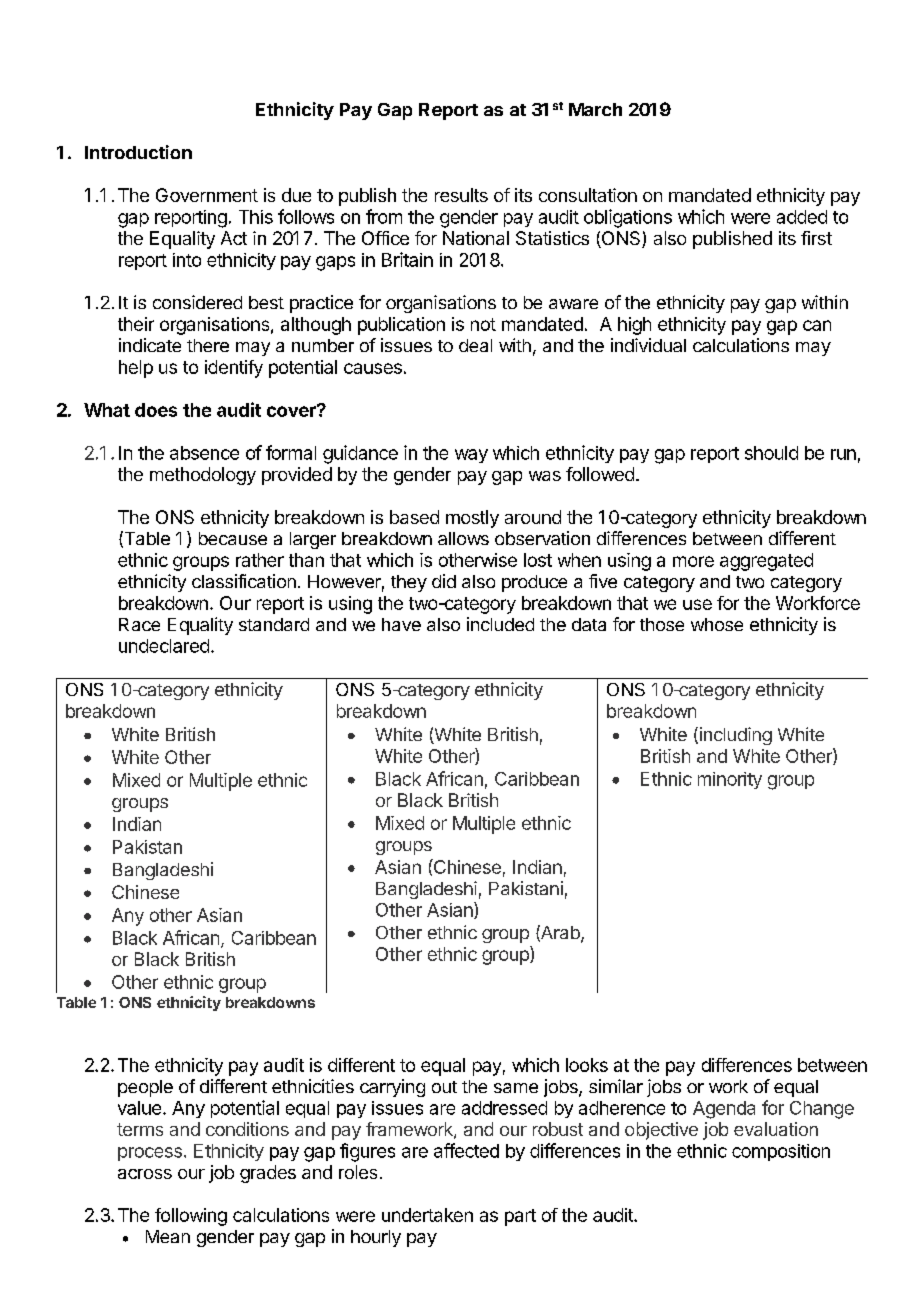 The width and height of the screenshot is (924, 1309). What do you see at coordinates (145, 1088) in the screenshot?
I see `people` at bounding box center [145, 1088].
